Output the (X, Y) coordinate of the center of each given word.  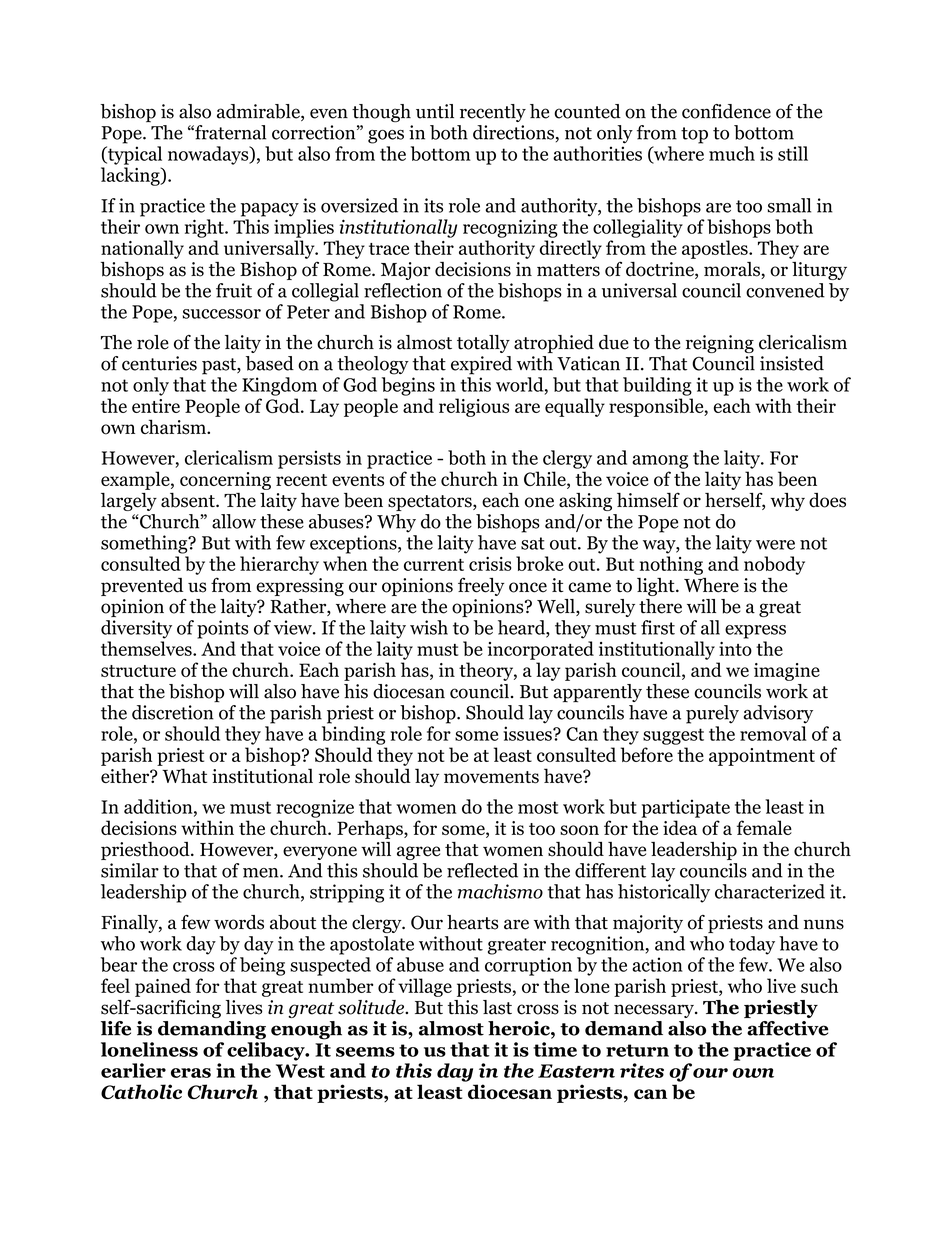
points (222, 629)
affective (787, 1028)
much (732, 153)
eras (191, 1073)
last (497, 1007)
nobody (774, 565)
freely (481, 586)
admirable (259, 112)
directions (513, 132)
